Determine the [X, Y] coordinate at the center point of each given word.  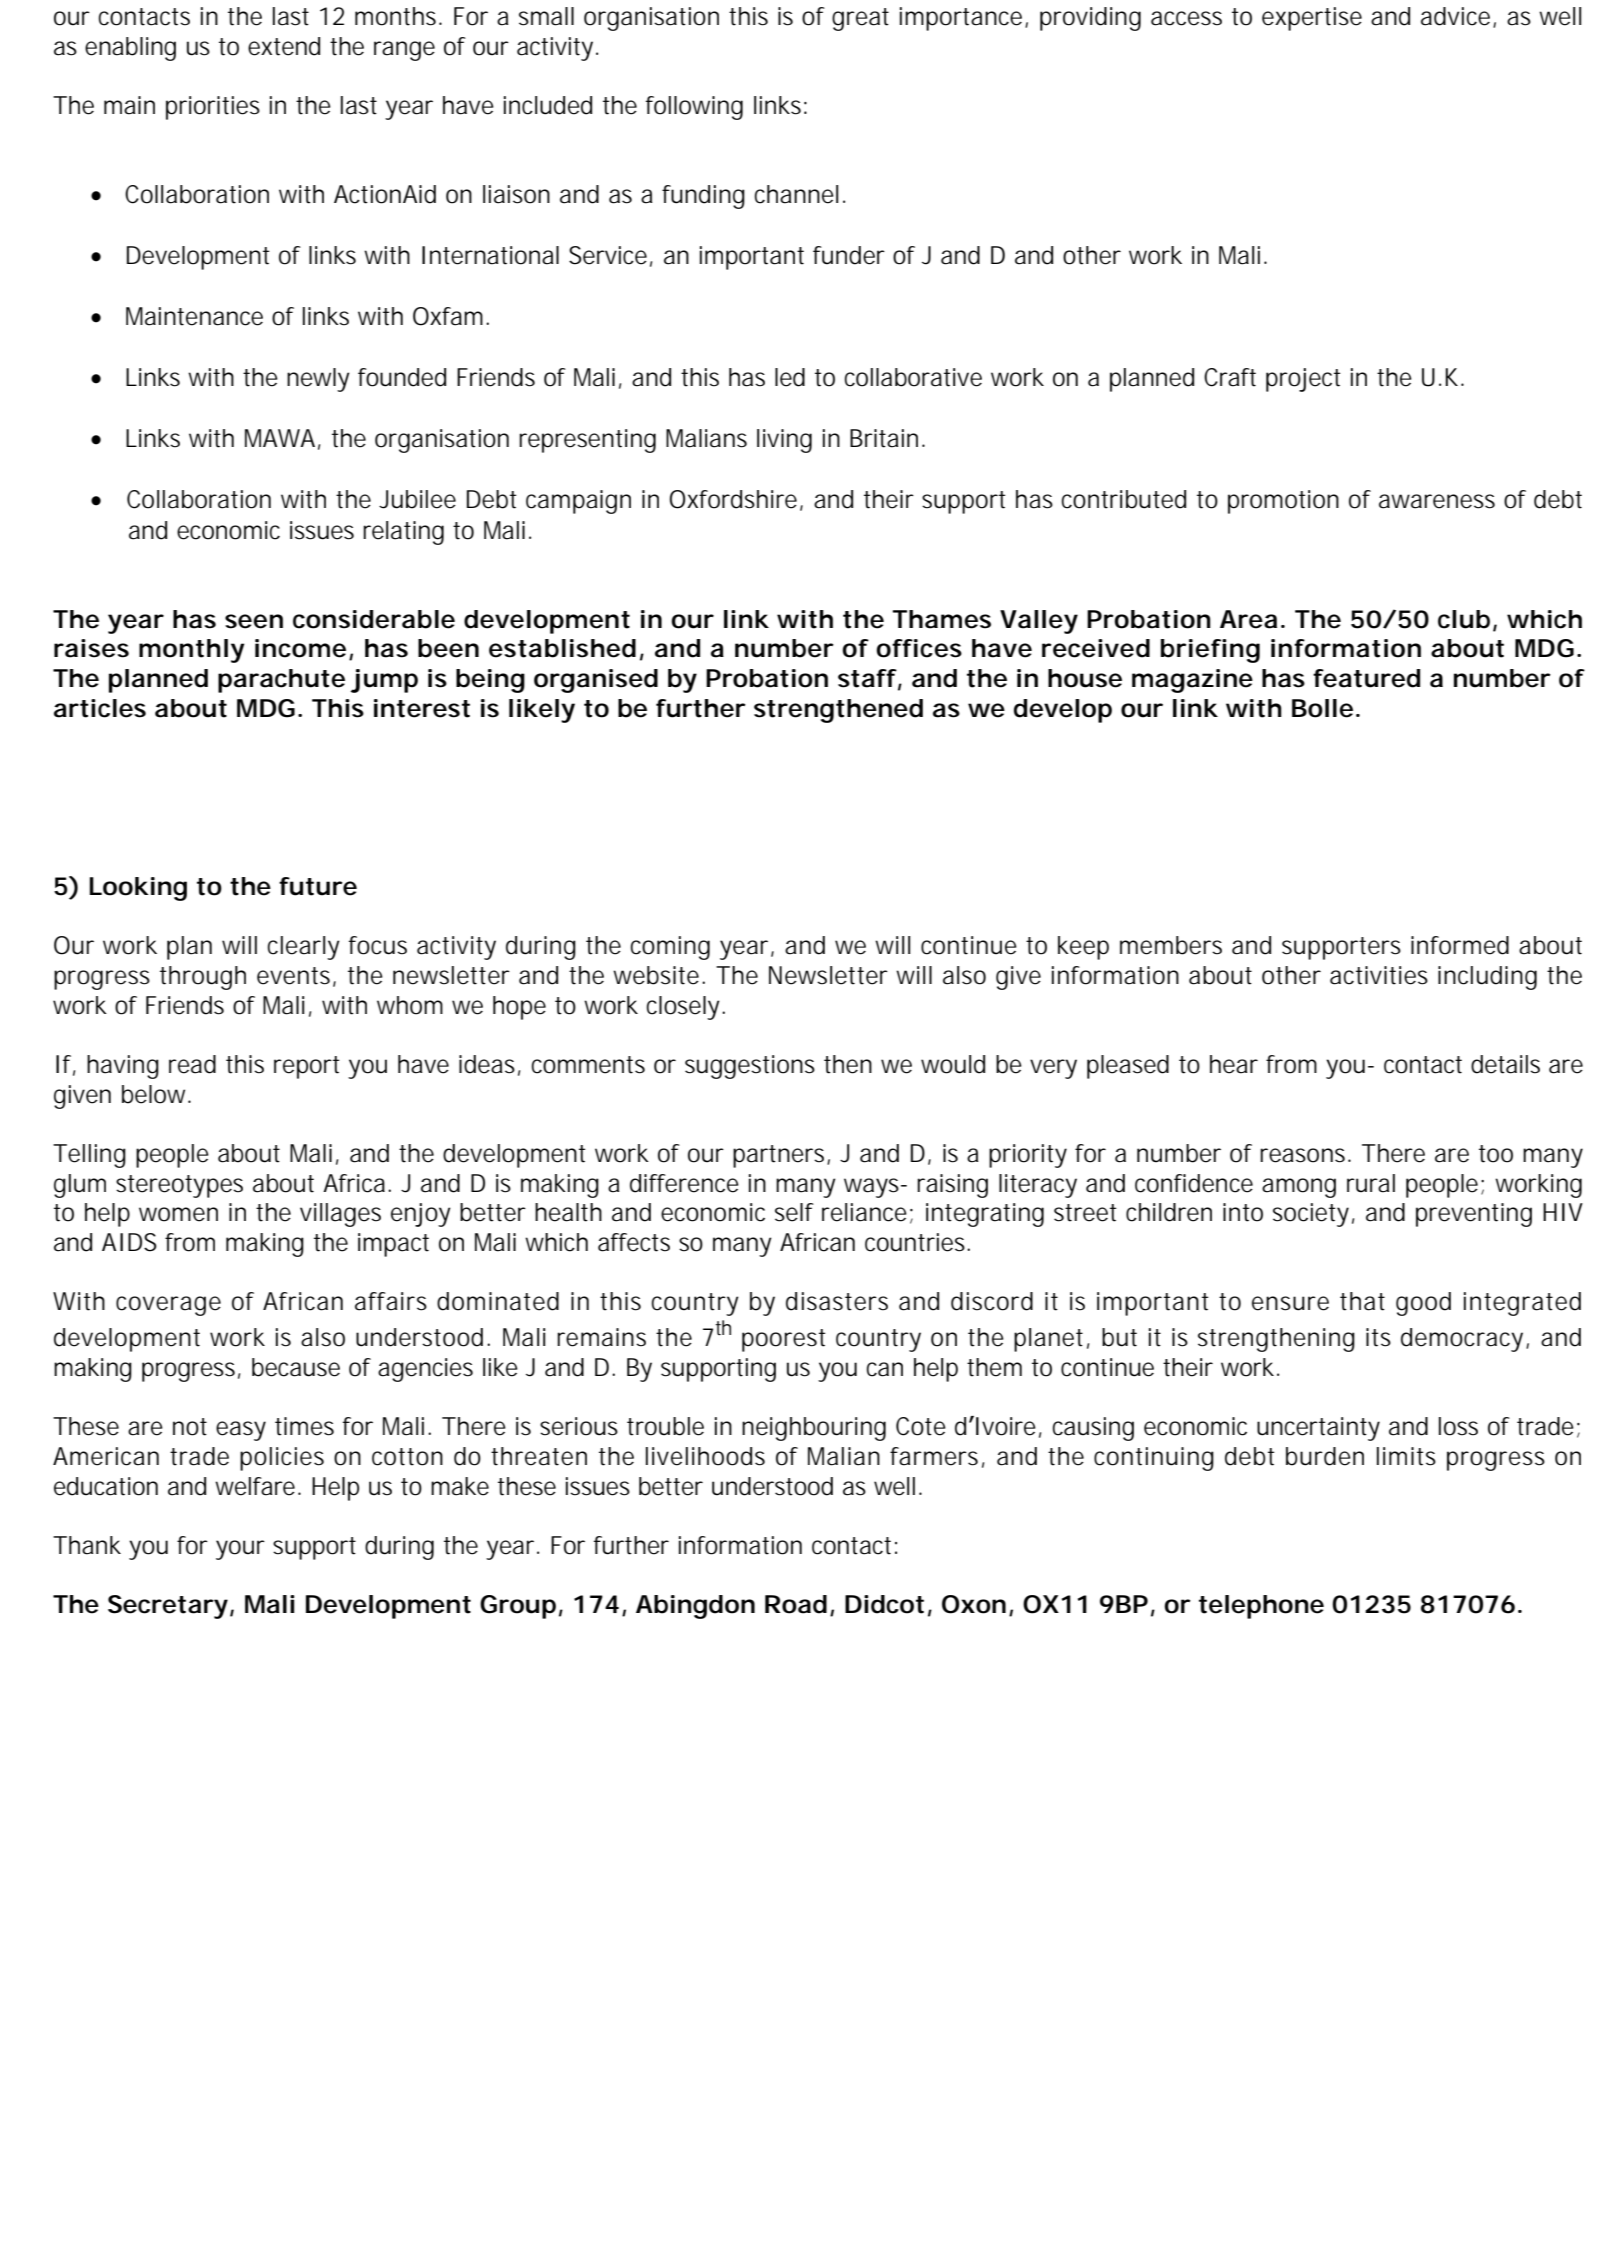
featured [1366, 678]
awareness [1437, 501]
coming [670, 948]
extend [284, 46]
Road [796, 1604]
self [794, 1212]
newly [318, 380]
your [240, 1550]
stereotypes [179, 1186]
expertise [1312, 19]
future [318, 886]
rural [1371, 1183]
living [784, 441]
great [860, 19]
